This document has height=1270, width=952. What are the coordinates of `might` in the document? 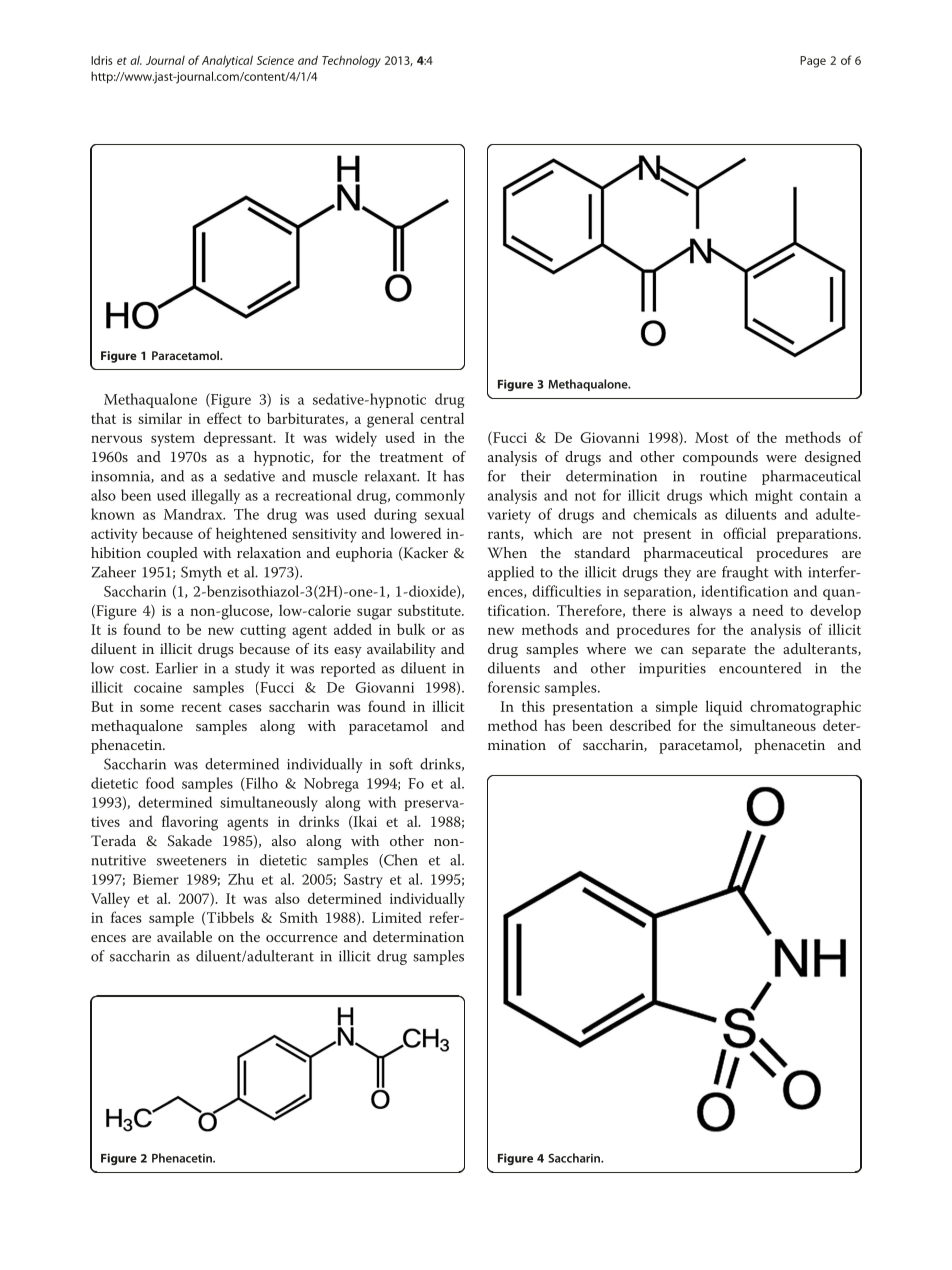 It's located at (774, 496).
